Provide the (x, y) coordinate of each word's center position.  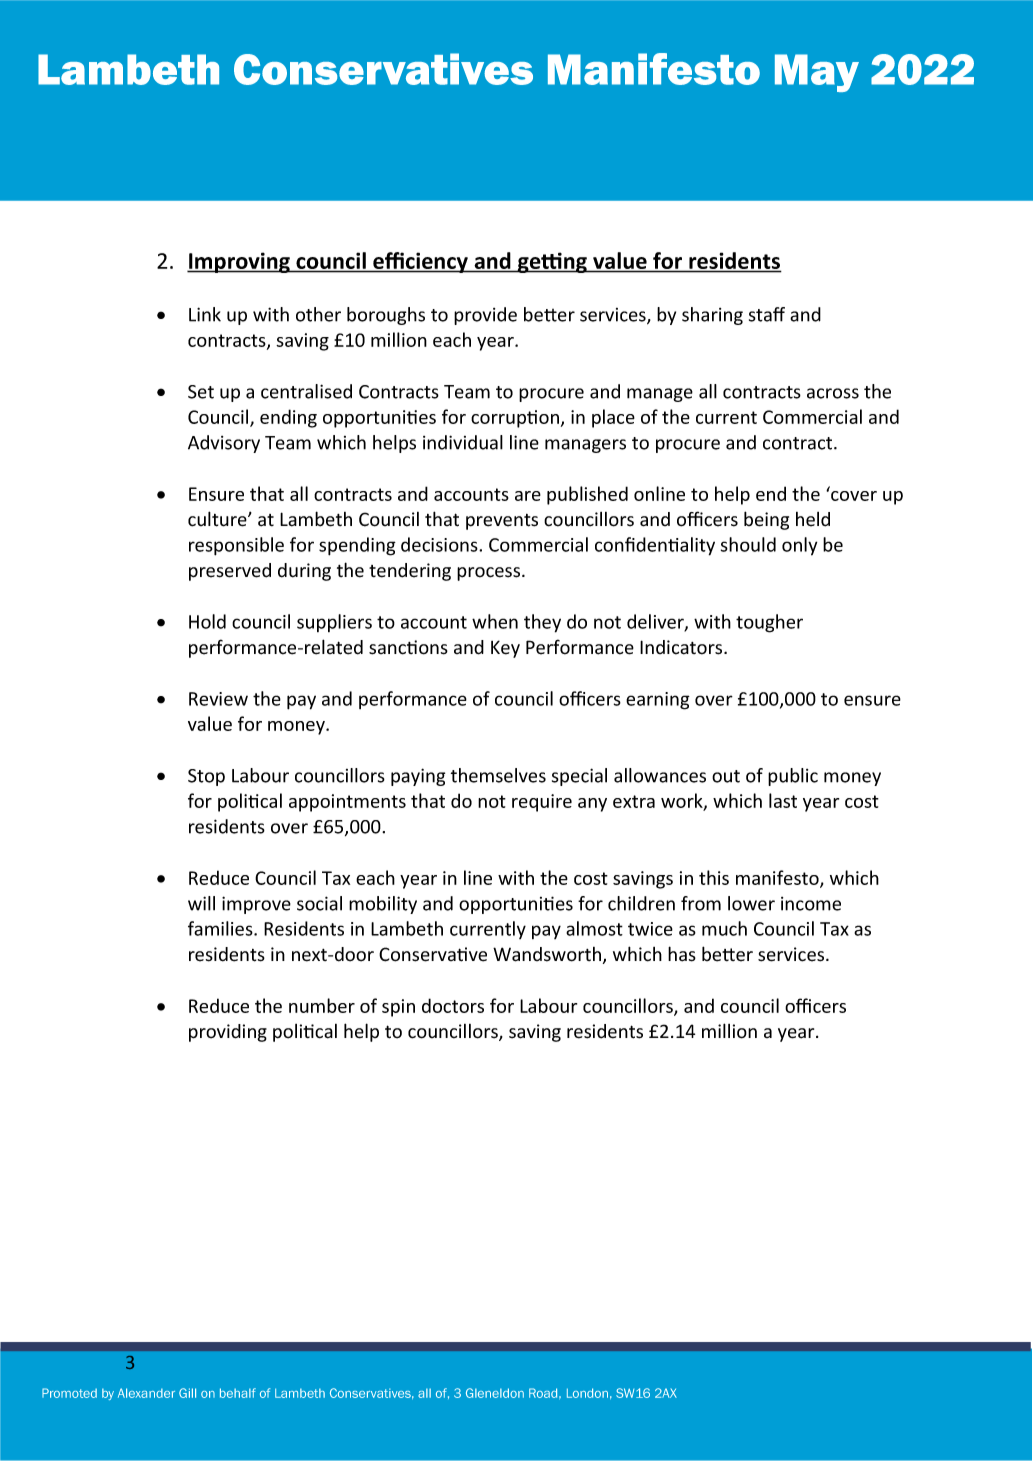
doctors (453, 1005)
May (817, 73)
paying (418, 777)
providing (228, 1033)
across (833, 393)
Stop (206, 777)
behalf (238, 1393)
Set (201, 392)
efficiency (420, 262)
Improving (239, 262)
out (726, 776)
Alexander (146, 1393)
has (682, 954)
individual (463, 442)
